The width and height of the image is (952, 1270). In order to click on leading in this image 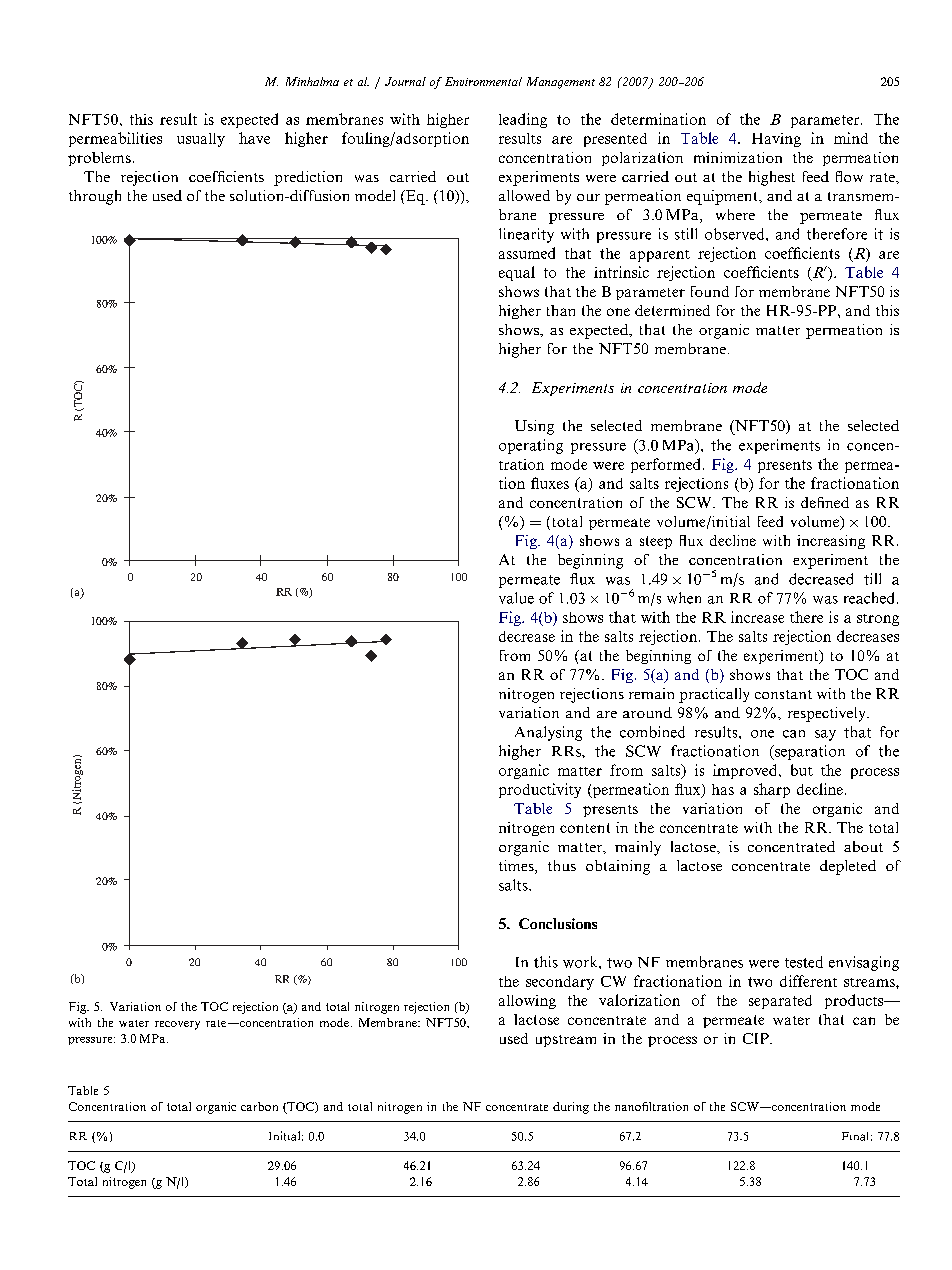, I will do `click(523, 120)`.
